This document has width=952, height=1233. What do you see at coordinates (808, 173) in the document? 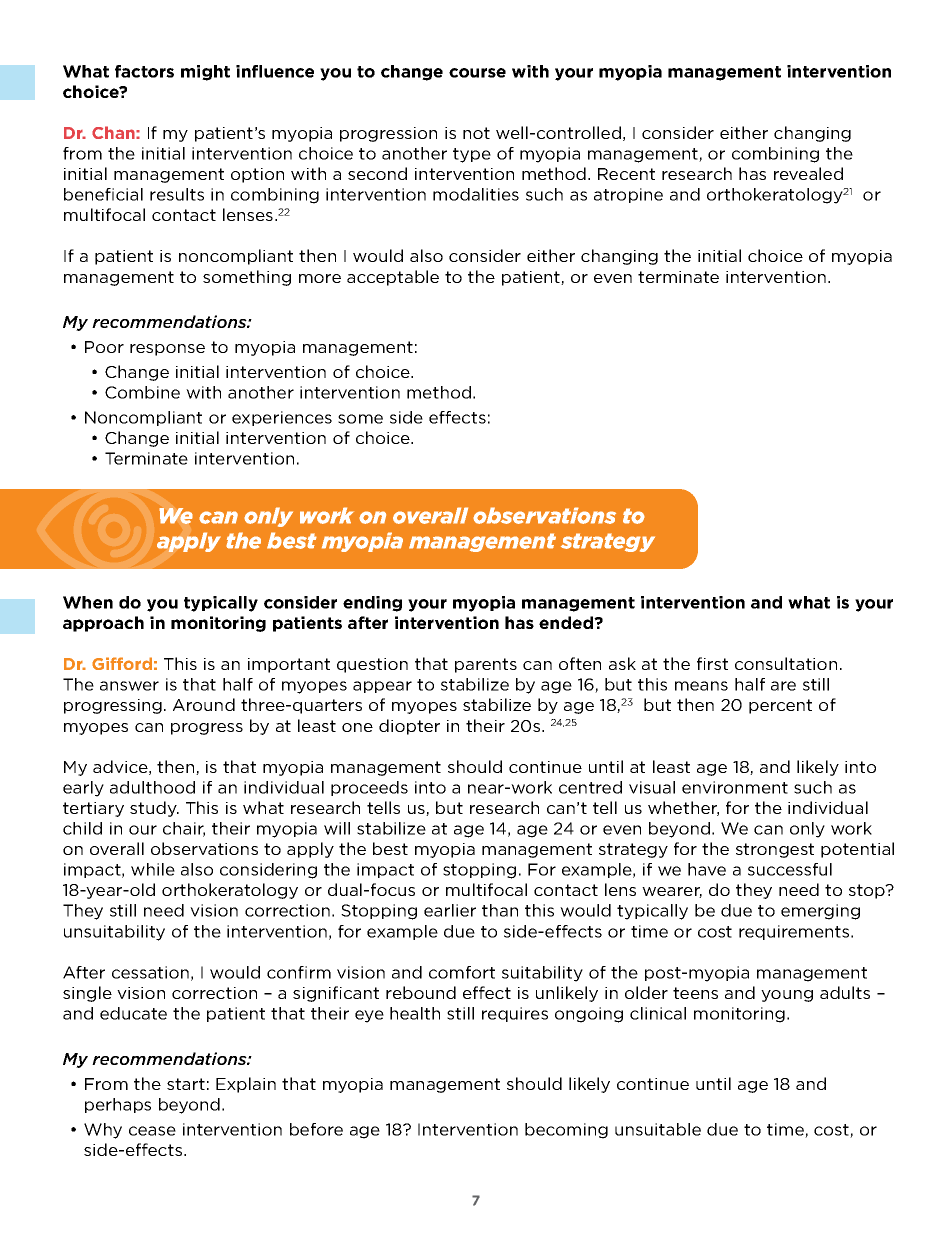
I see `revealed` at bounding box center [808, 173].
